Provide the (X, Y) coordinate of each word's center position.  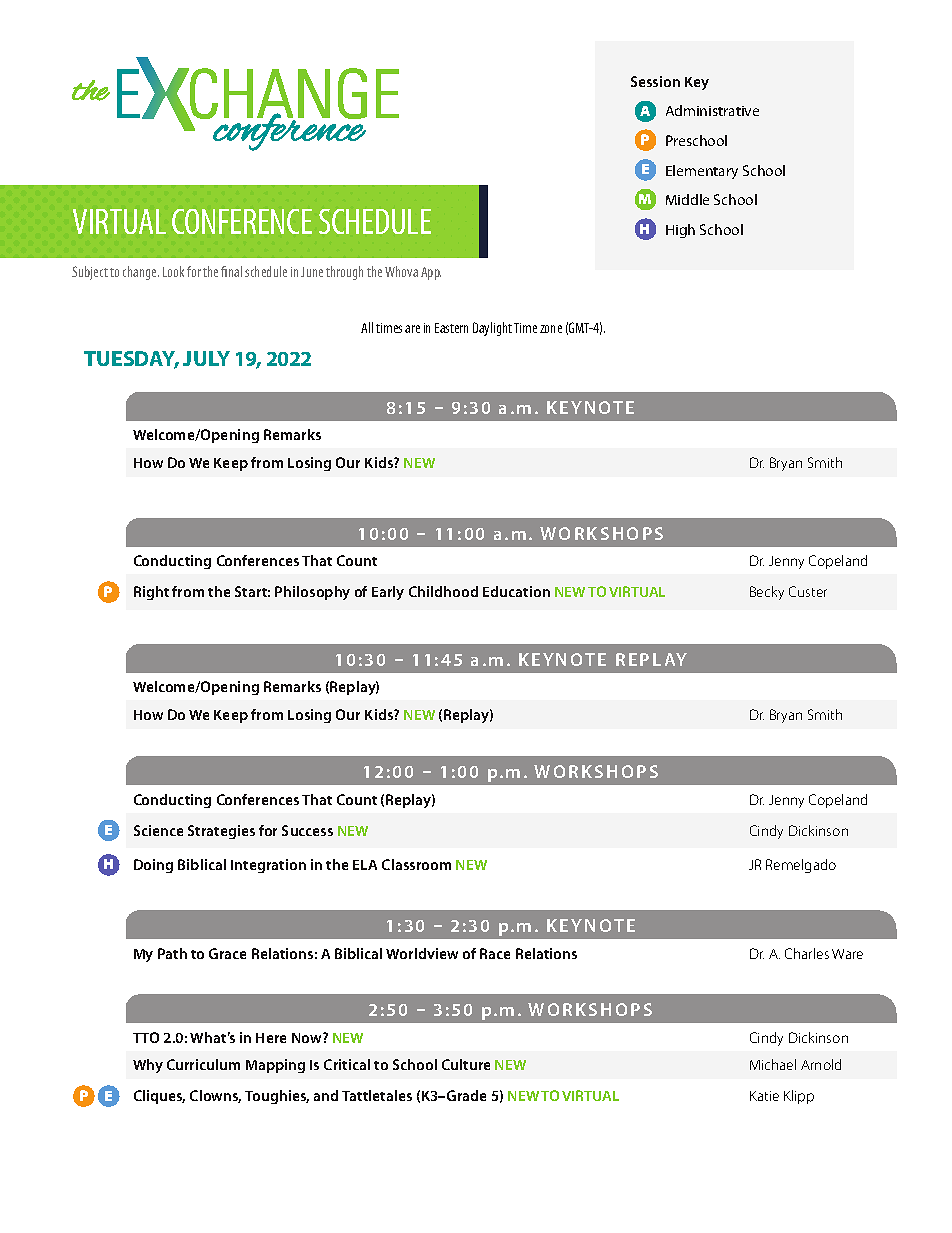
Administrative (712, 110)
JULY (206, 358)
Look (173, 271)
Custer (808, 591)
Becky (767, 593)
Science (158, 830)
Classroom (416, 864)
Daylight (492, 329)
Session (655, 81)
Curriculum (203, 1064)
